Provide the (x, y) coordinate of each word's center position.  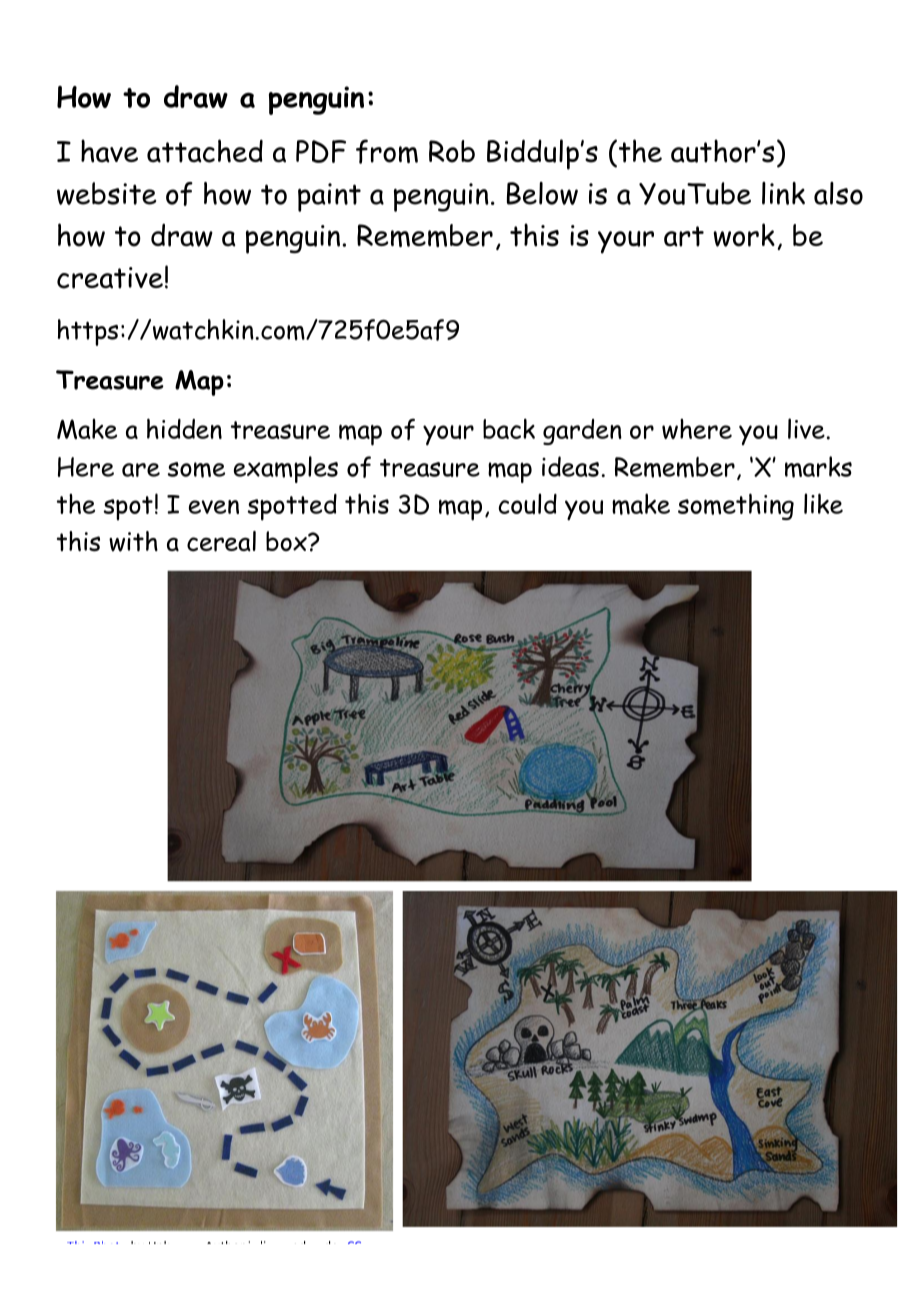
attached (205, 151)
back (509, 428)
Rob (452, 151)
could (527, 503)
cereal (221, 541)
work (744, 235)
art (684, 236)
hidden (184, 428)
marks (818, 467)
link (783, 193)
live (806, 428)
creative (110, 278)
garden (582, 432)
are (141, 470)
